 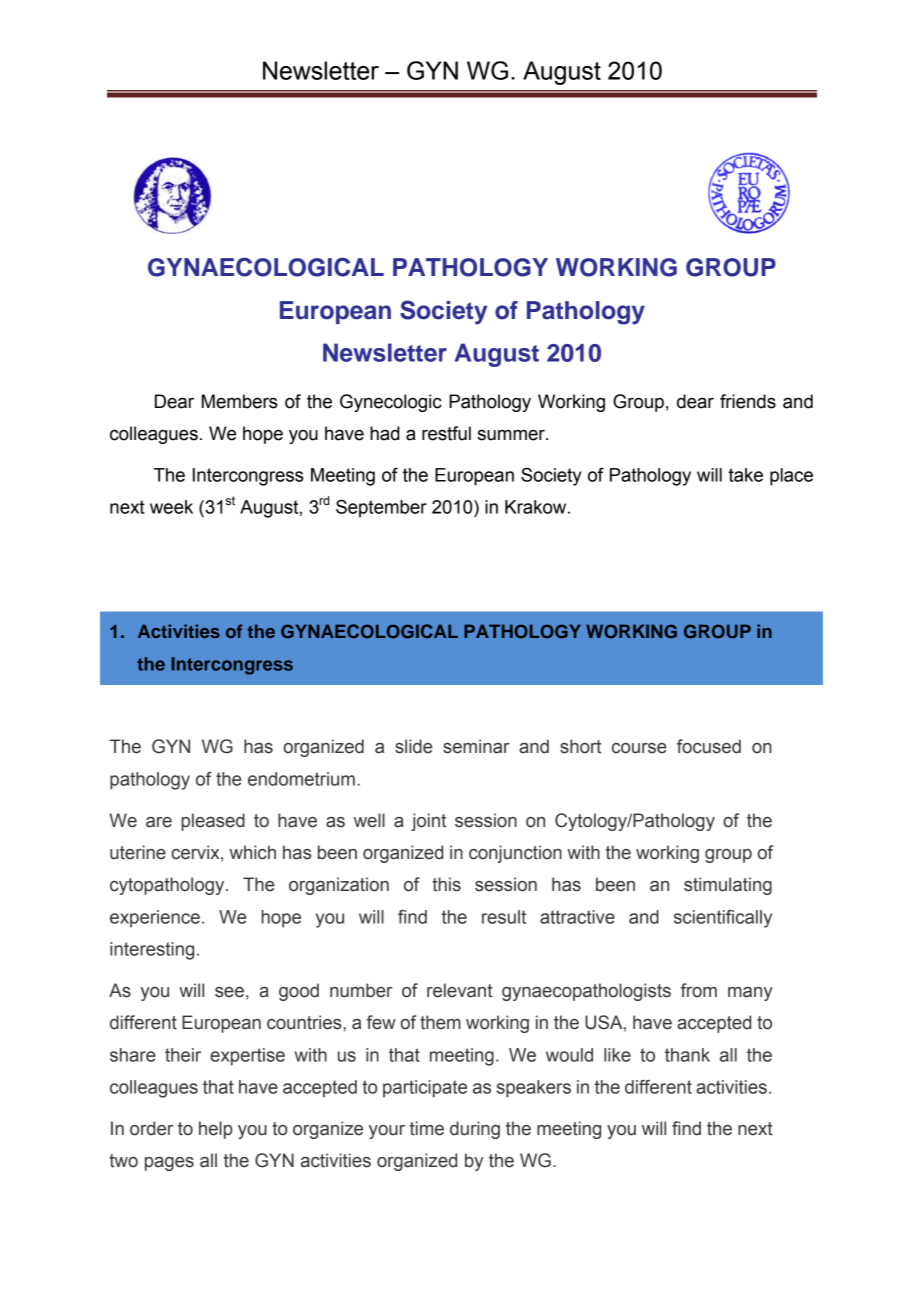 I want to click on restful, so click(x=446, y=433).
